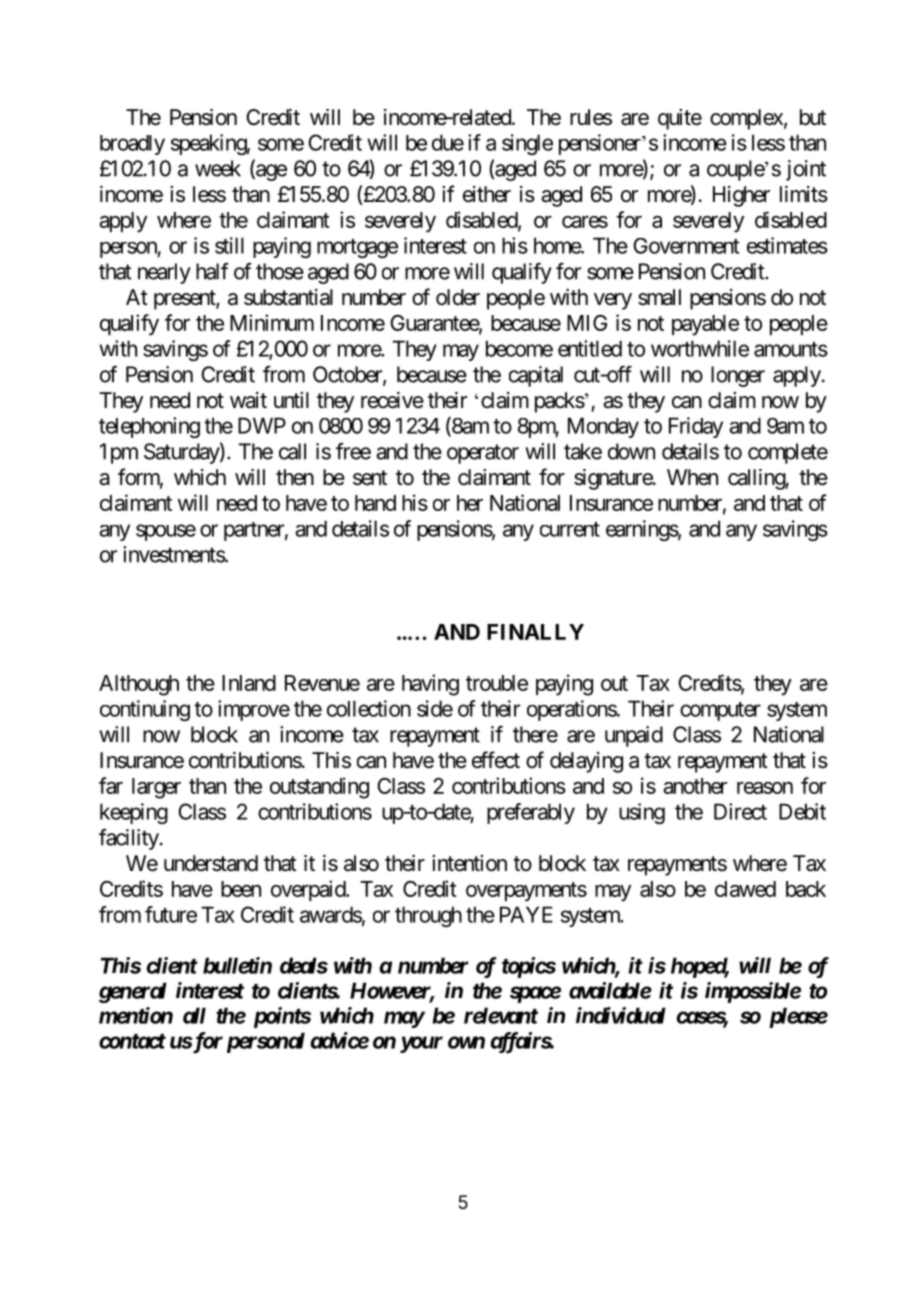  Describe the element at coordinates (496, 760) in the screenshot. I see `effect` at that location.
